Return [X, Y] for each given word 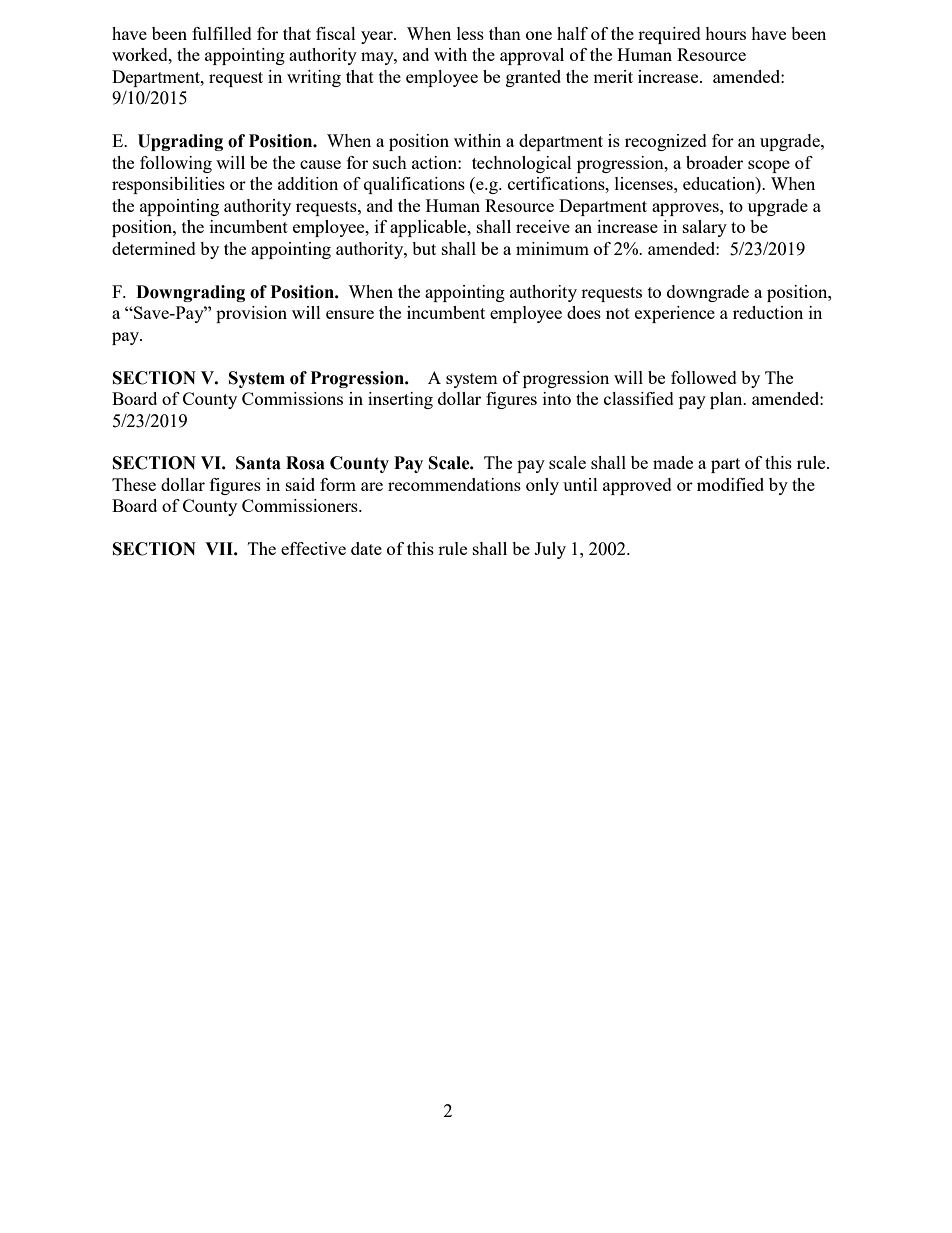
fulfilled [222, 33]
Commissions [292, 398]
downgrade [708, 293]
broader [714, 162]
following [176, 164]
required [669, 35]
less [470, 33]
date [366, 548]
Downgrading [190, 293]
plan [727, 400]
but [424, 248]
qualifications [414, 185]
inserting [400, 400]
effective [313, 548]
